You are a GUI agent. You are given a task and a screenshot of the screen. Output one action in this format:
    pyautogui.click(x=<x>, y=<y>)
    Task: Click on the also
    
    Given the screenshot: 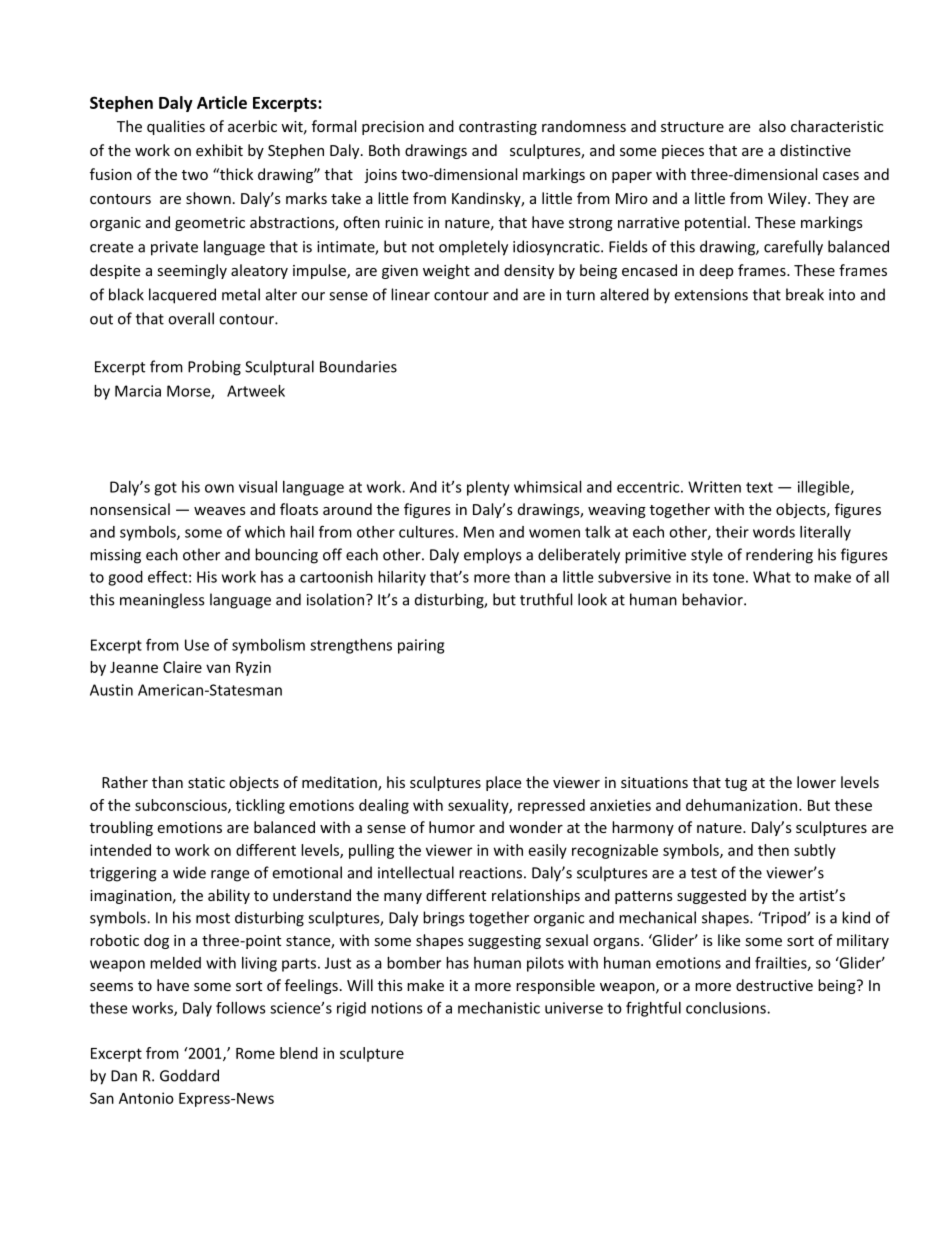 What is the action you would take?
    pyautogui.click(x=772, y=126)
